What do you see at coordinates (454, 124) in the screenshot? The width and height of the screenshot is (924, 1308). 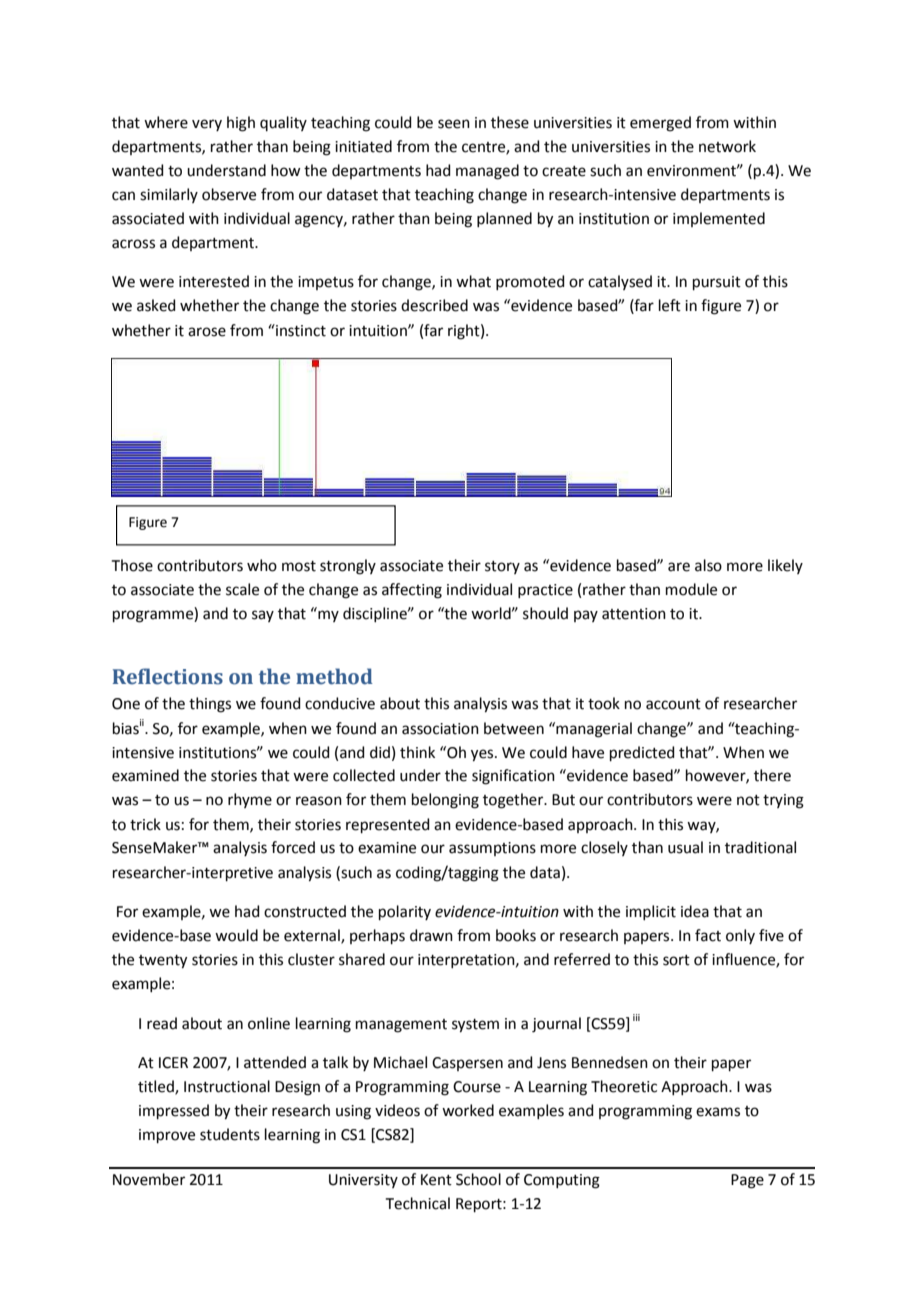 I see `seen` at bounding box center [454, 124].
